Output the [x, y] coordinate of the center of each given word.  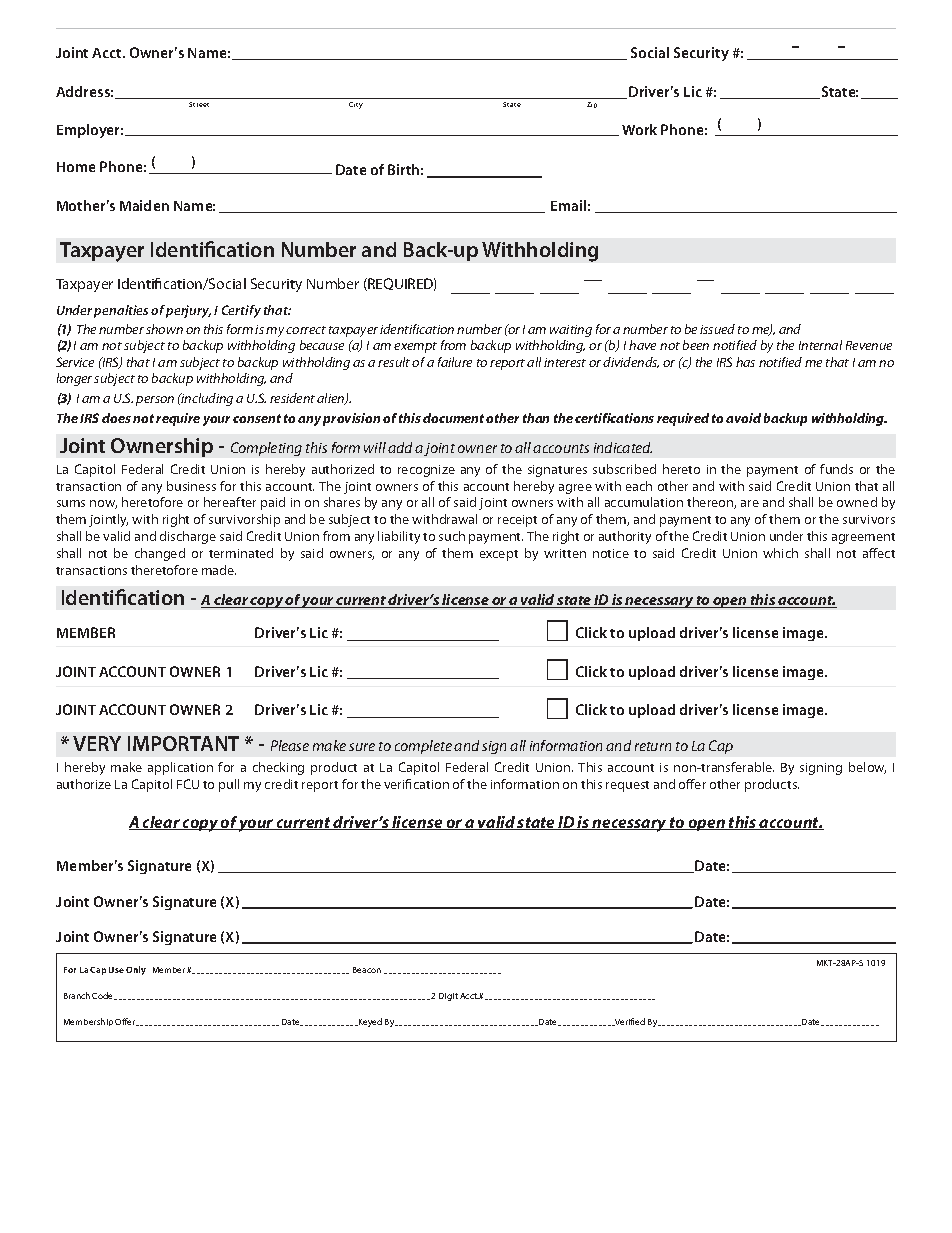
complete [423, 747]
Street [199, 104]
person [155, 401]
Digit [448, 997]
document [455, 418]
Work [639, 129]
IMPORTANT [183, 743]
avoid [743, 418]
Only [136, 970]
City [356, 105]
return [653, 746]
